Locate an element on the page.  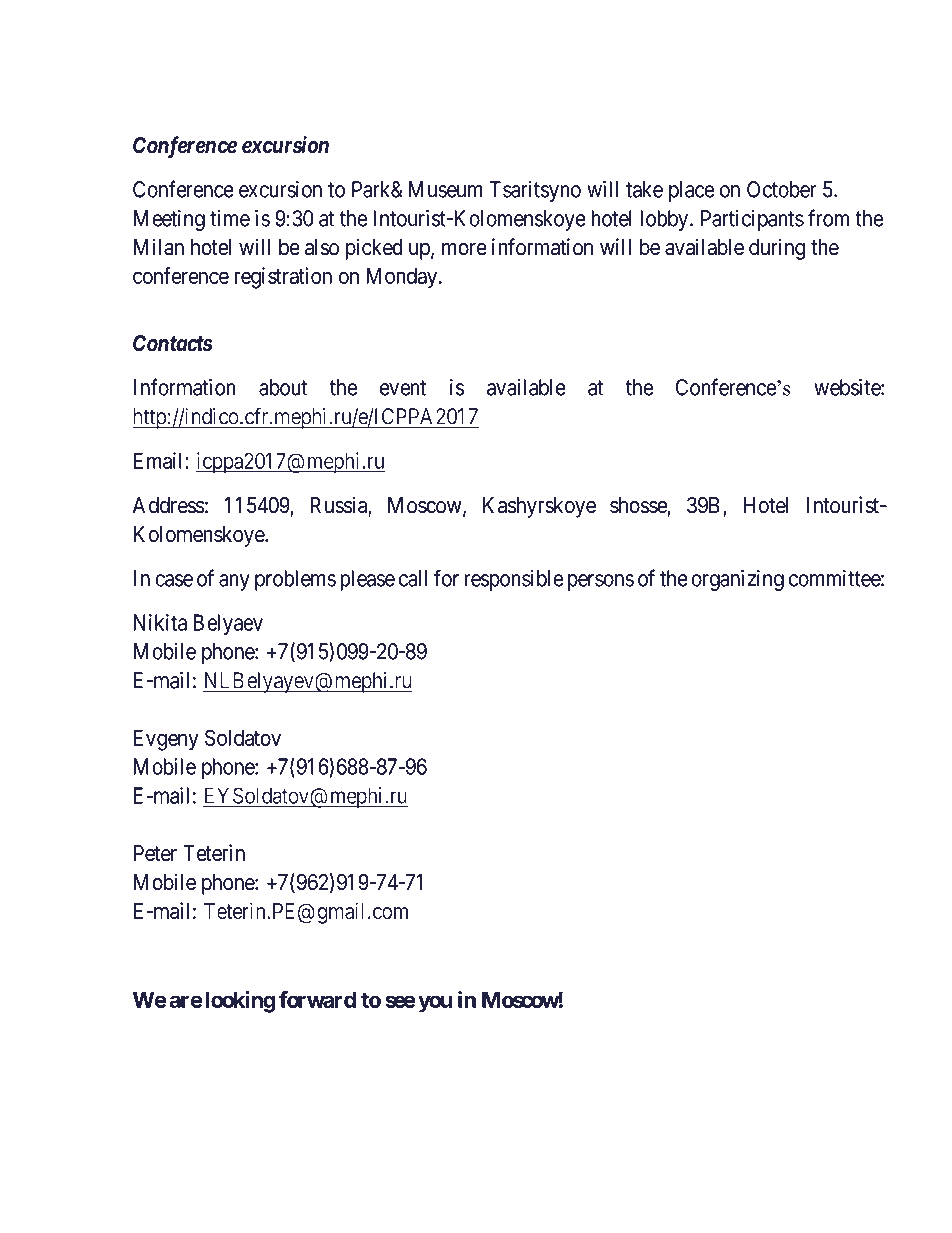
more is located at coordinates (464, 249).
